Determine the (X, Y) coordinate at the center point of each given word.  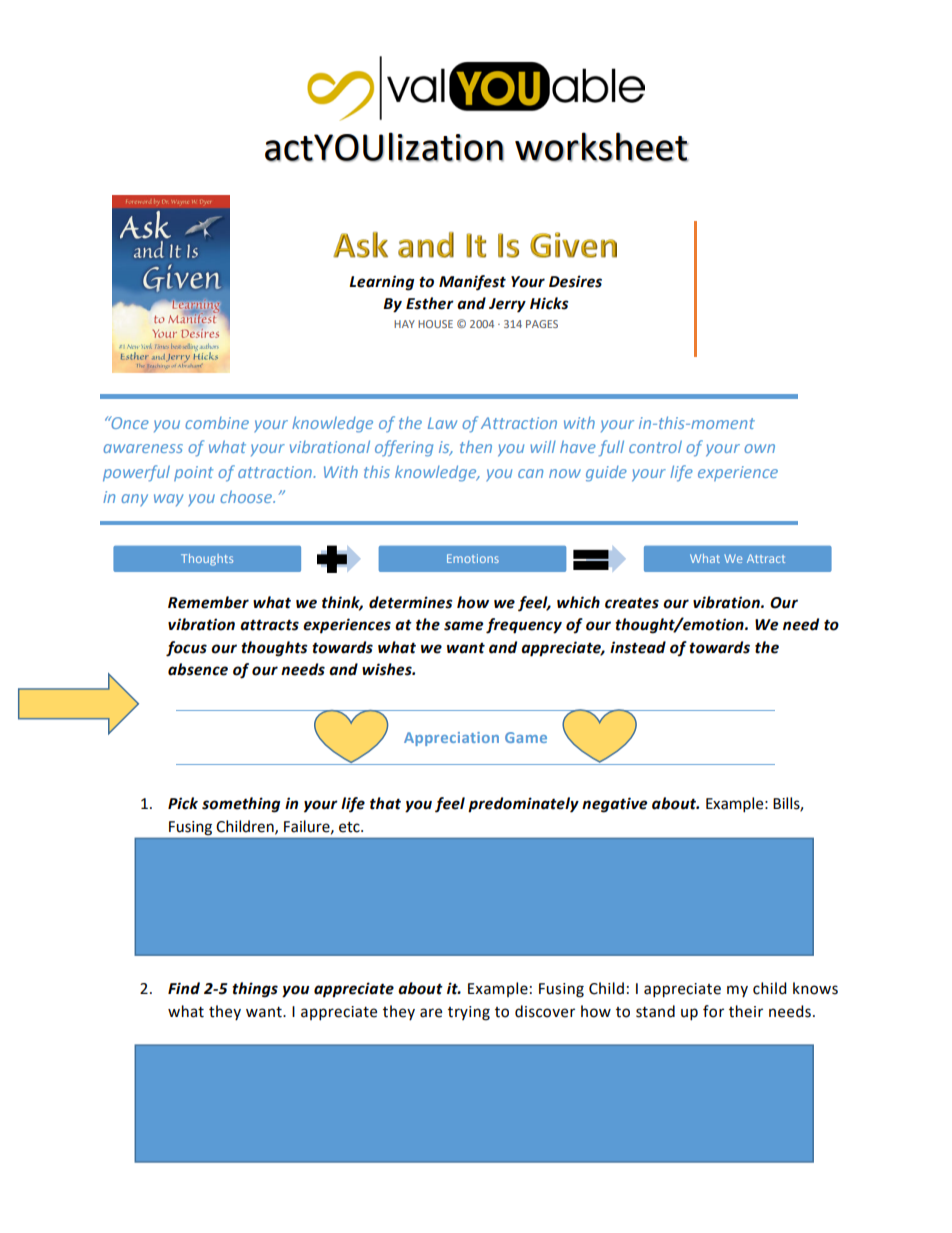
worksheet (601, 147)
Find (184, 988)
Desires (575, 281)
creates (632, 603)
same (463, 626)
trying (469, 1013)
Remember (208, 602)
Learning (381, 283)
